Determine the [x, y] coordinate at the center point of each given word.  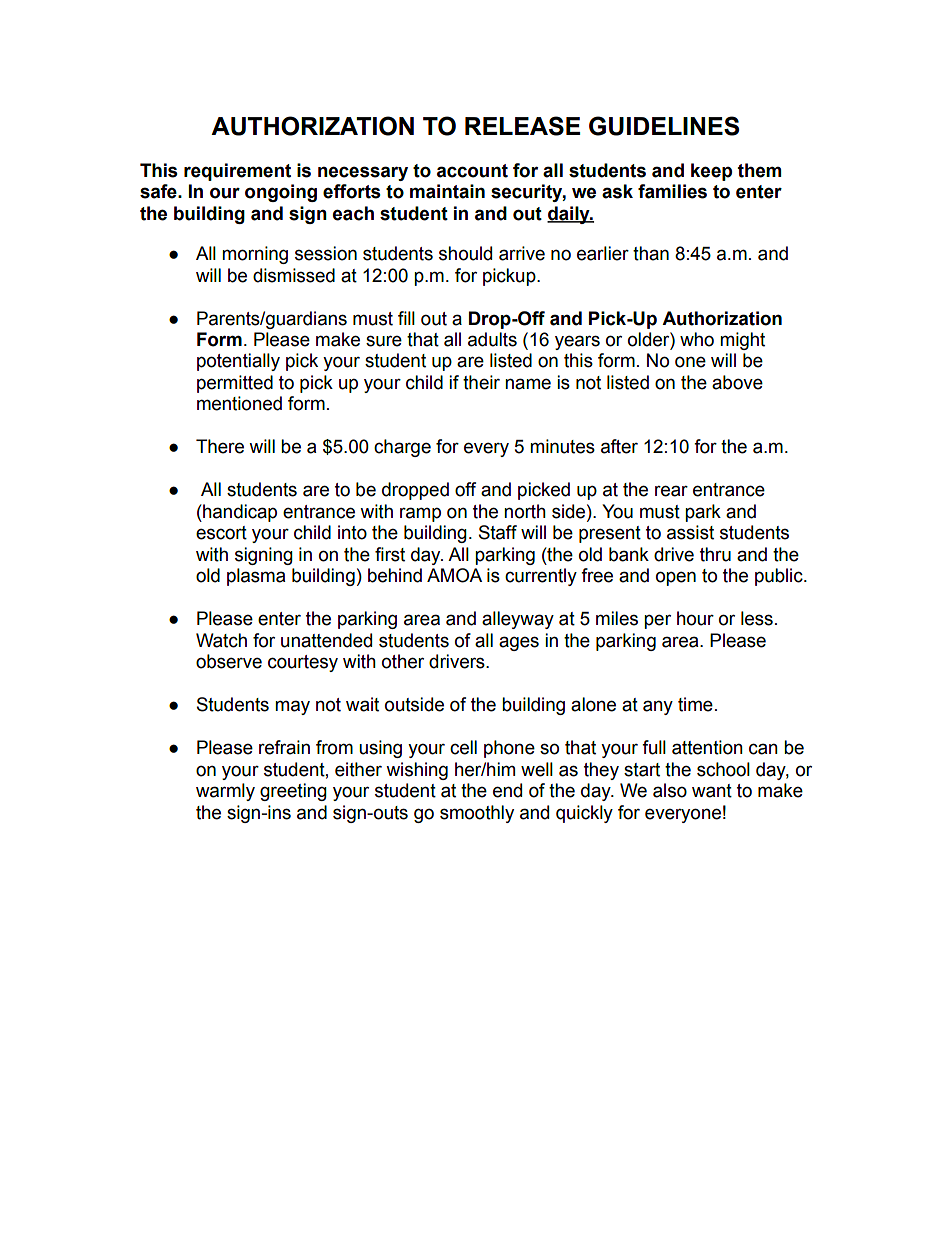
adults [492, 339]
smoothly [477, 814]
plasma [256, 577]
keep [711, 172]
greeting [293, 792]
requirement [237, 172]
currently [541, 577]
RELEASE [522, 126]
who [697, 339]
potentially [238, 362]
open [676, 578]
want [712, 791]
